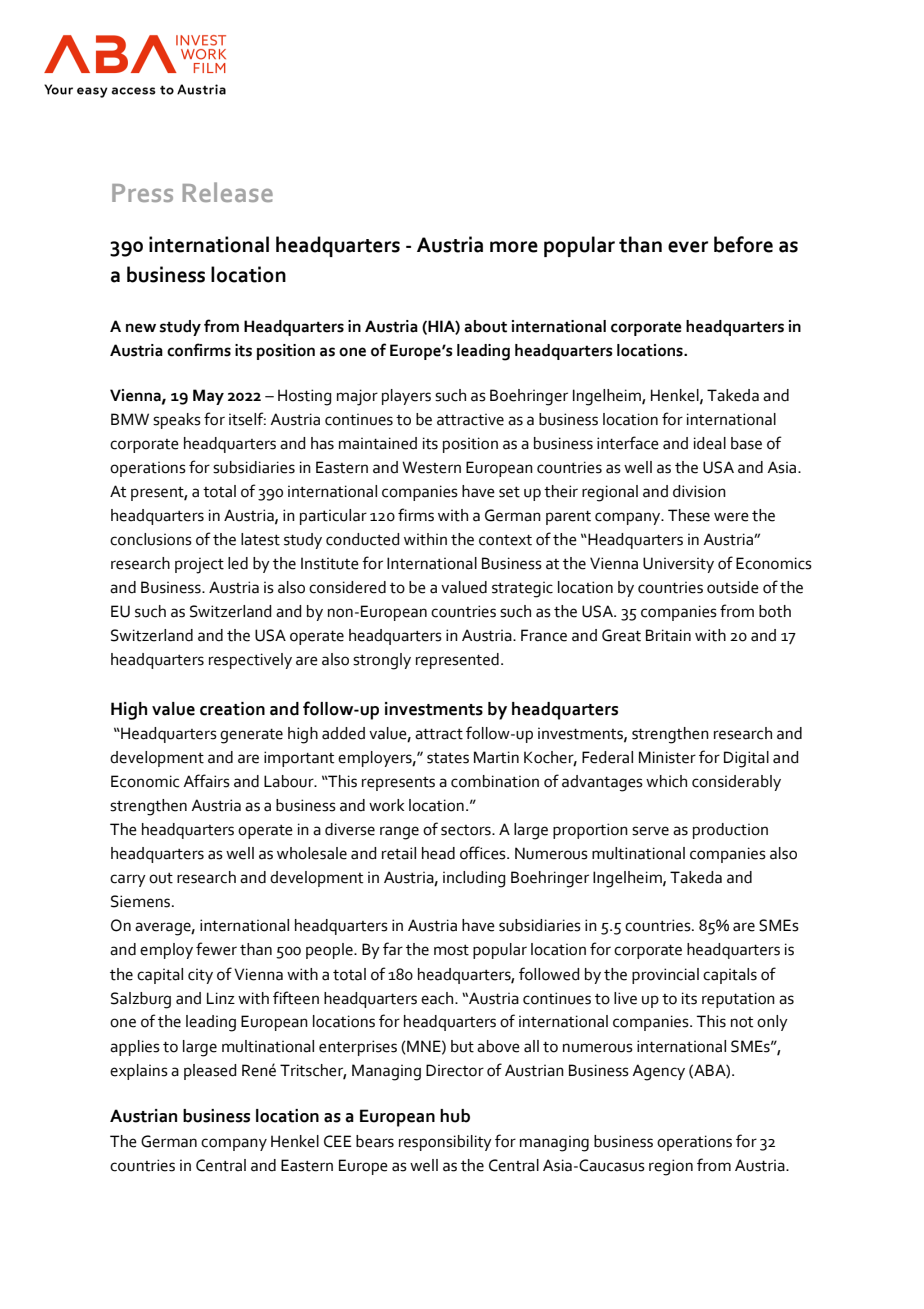  Describe the element at coordinates (228, 192) in the image. I see `Release` at that location.
